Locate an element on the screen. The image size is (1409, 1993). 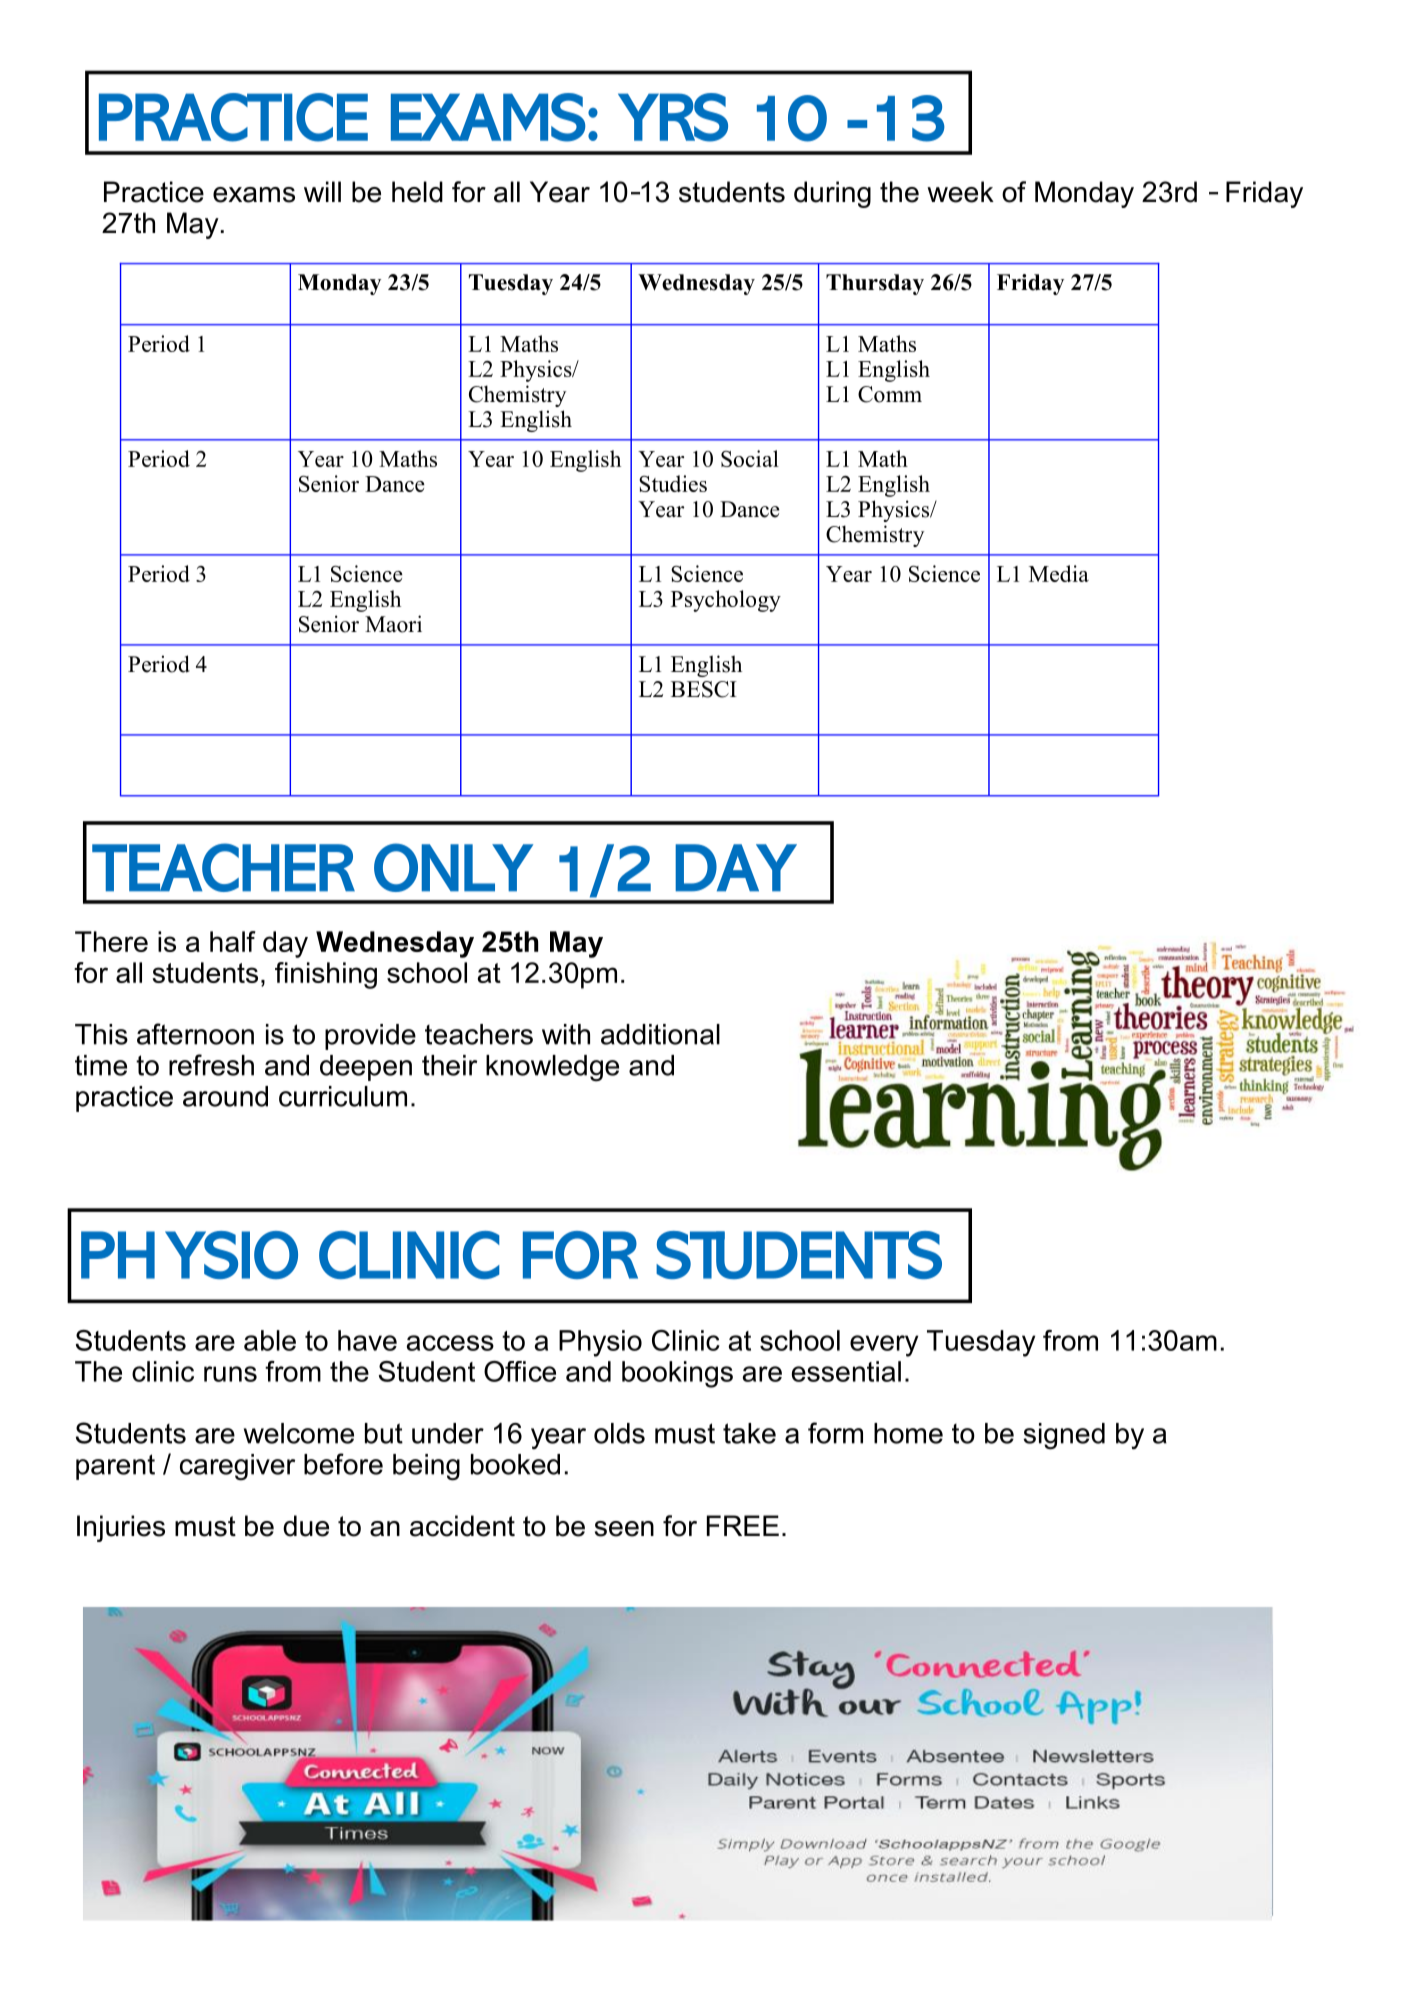
home is located at coordinates (908, 1433).
